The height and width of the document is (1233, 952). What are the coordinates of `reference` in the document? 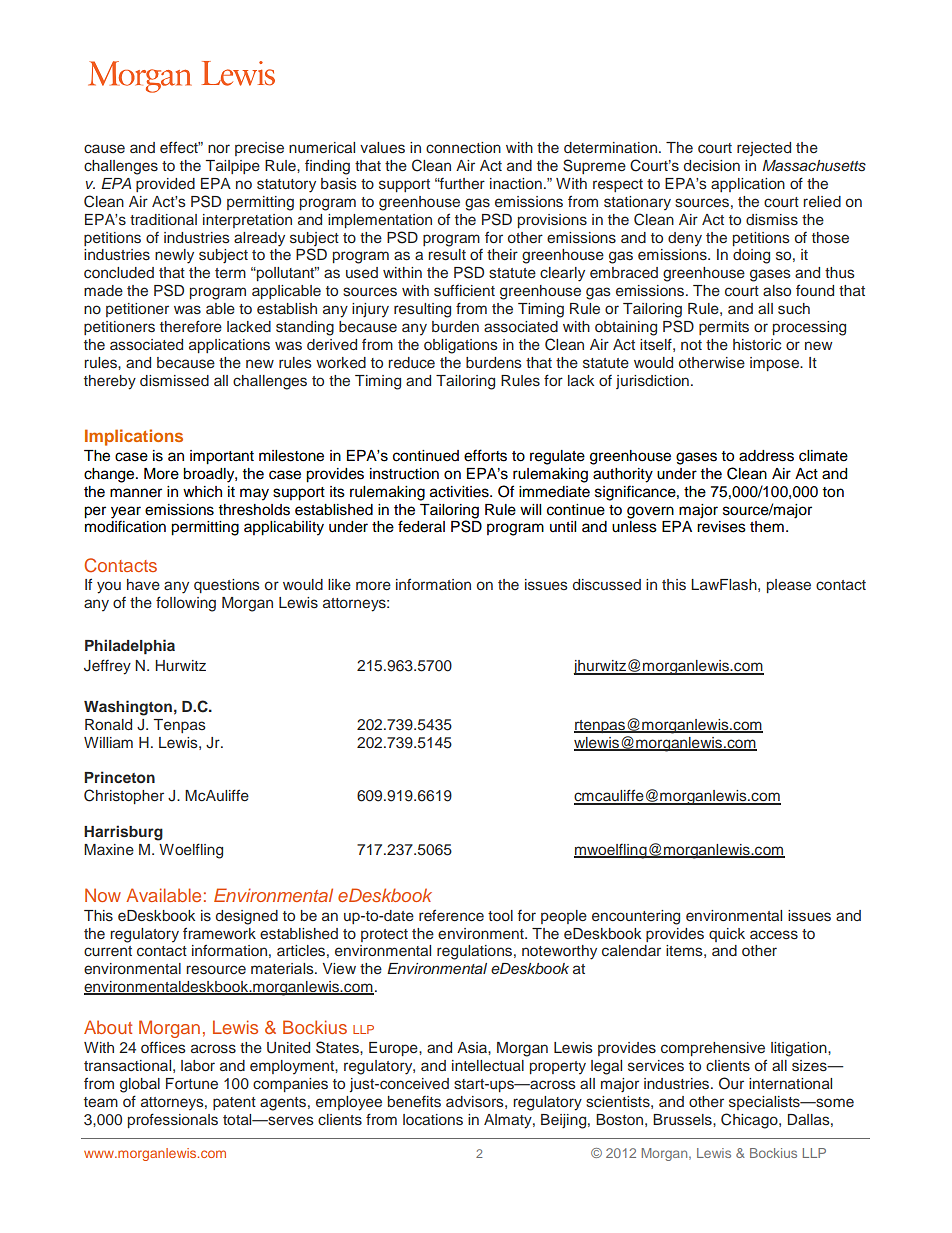 It's located at (451, 915).
